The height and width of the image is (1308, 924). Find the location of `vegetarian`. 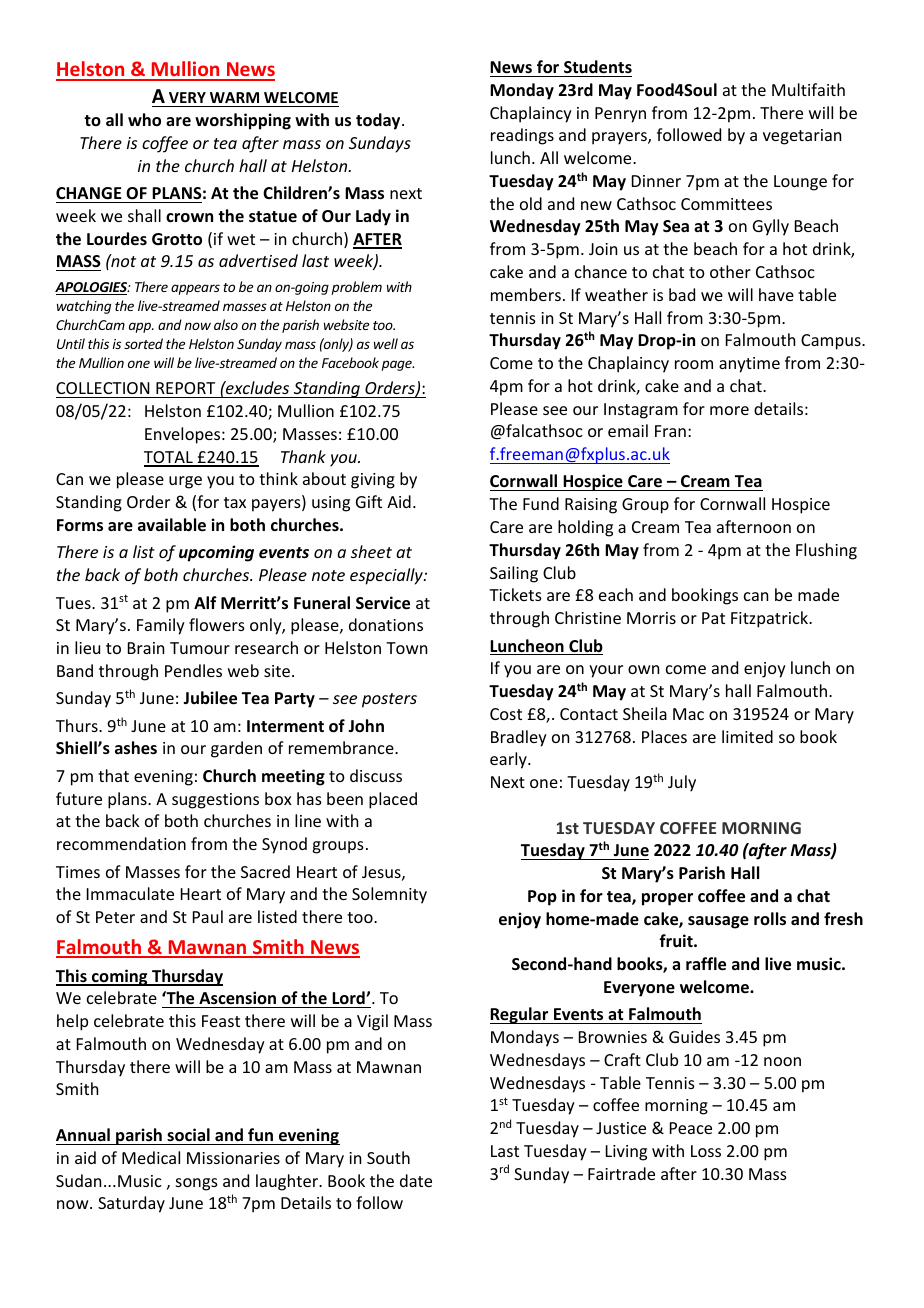

vegetarian is located at coordinates (802, 137).
